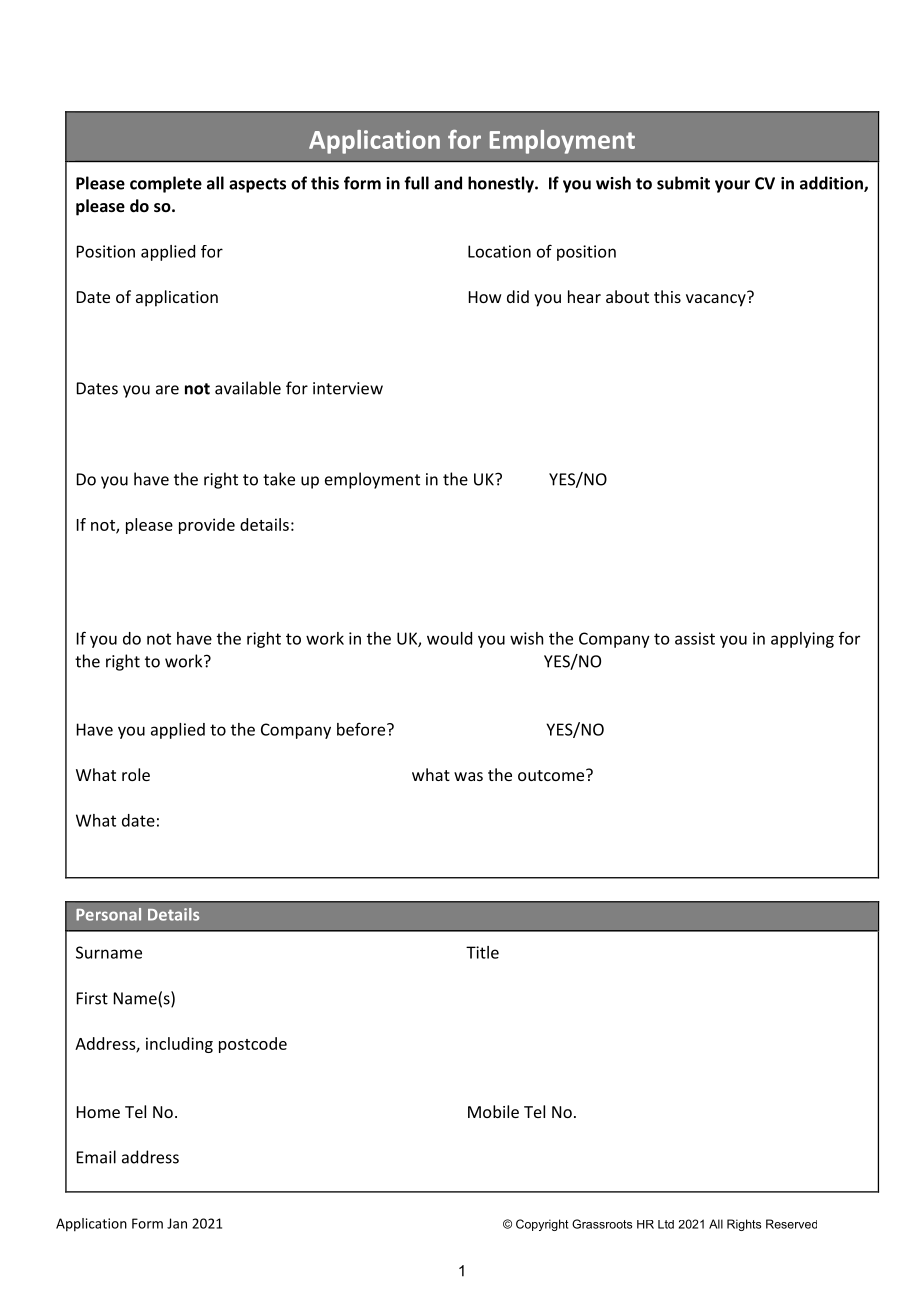  Describe the element at coordinates (552, 775) in the screenshot. I see `outcome` at that location.
